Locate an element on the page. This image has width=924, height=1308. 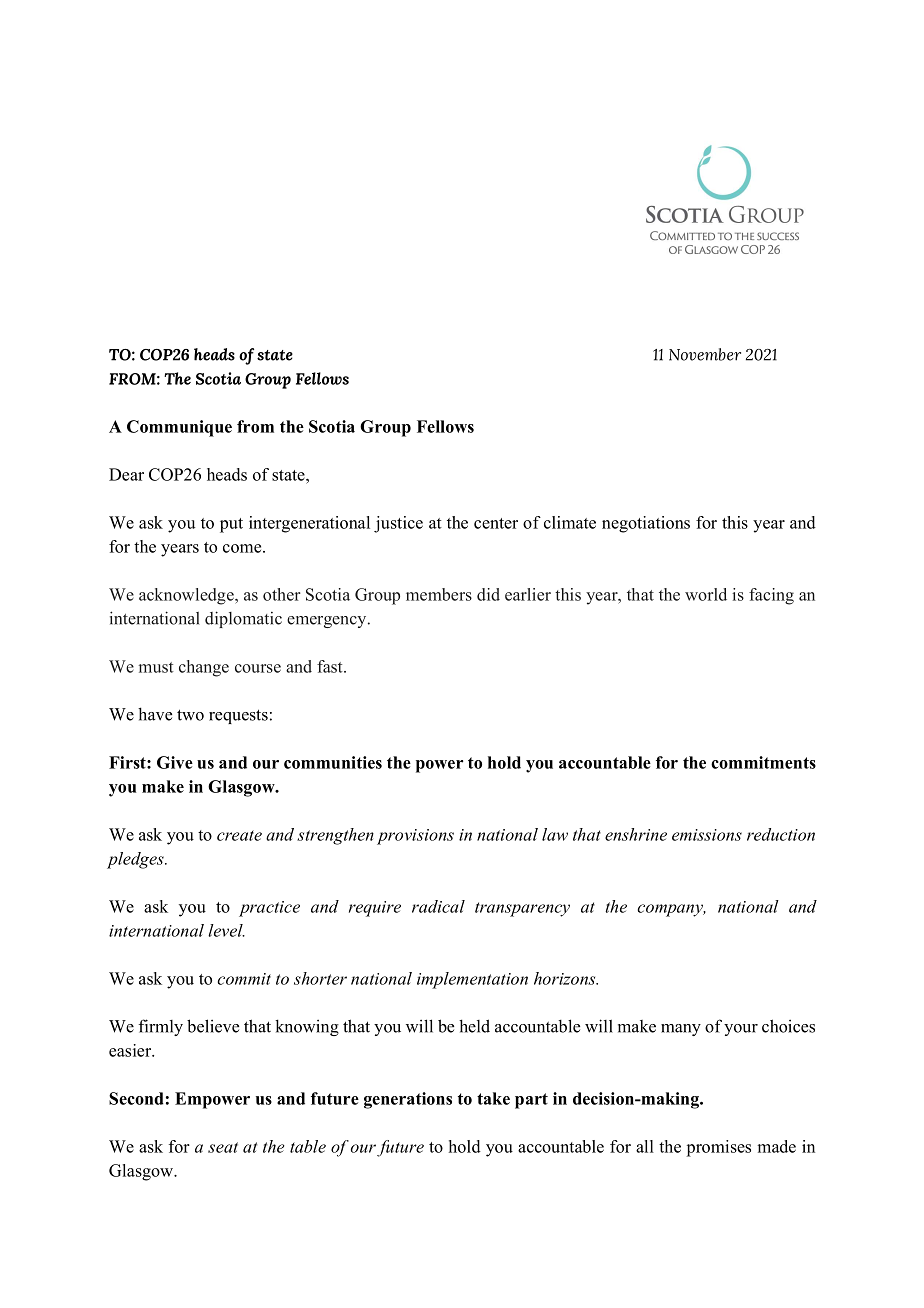
provisions is located at coordinates (415, 837).
